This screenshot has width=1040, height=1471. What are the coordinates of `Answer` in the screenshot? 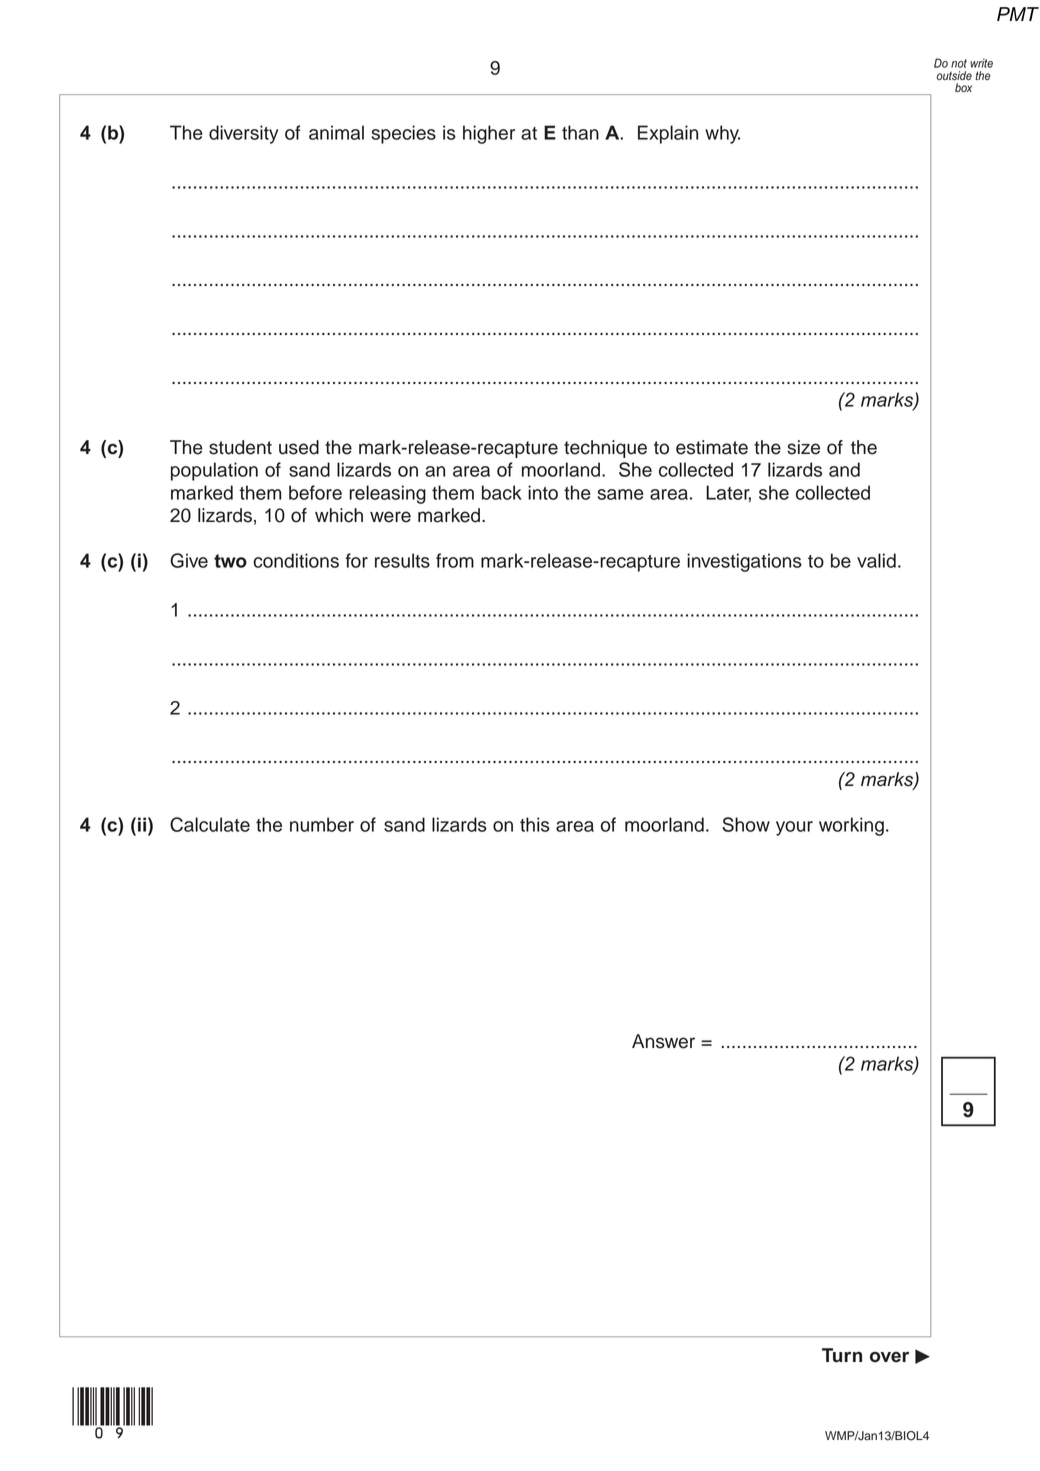 It's located at (663, 1041).
